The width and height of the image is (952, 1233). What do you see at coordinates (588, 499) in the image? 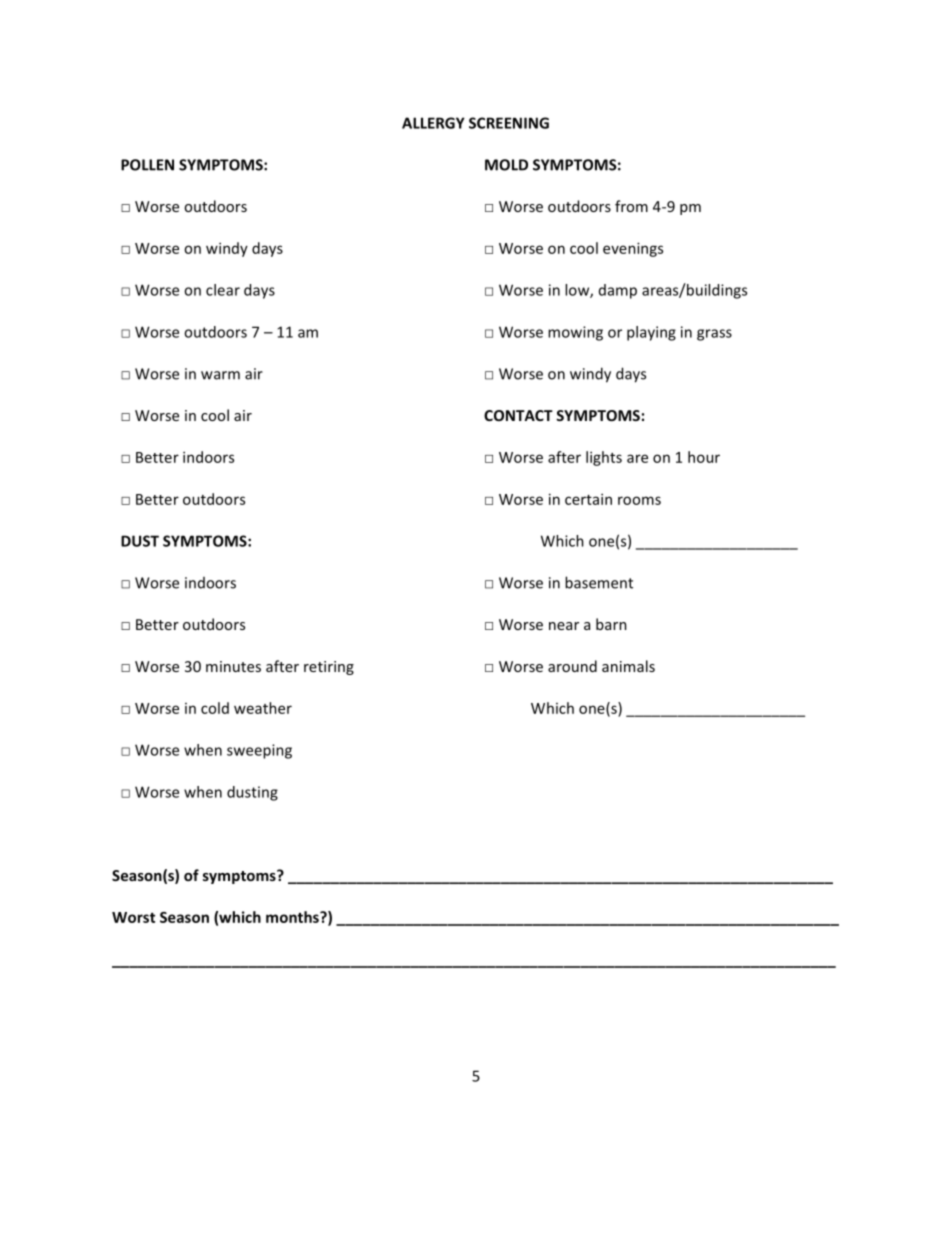
I see `certain` at bounding box center [588, 499].
